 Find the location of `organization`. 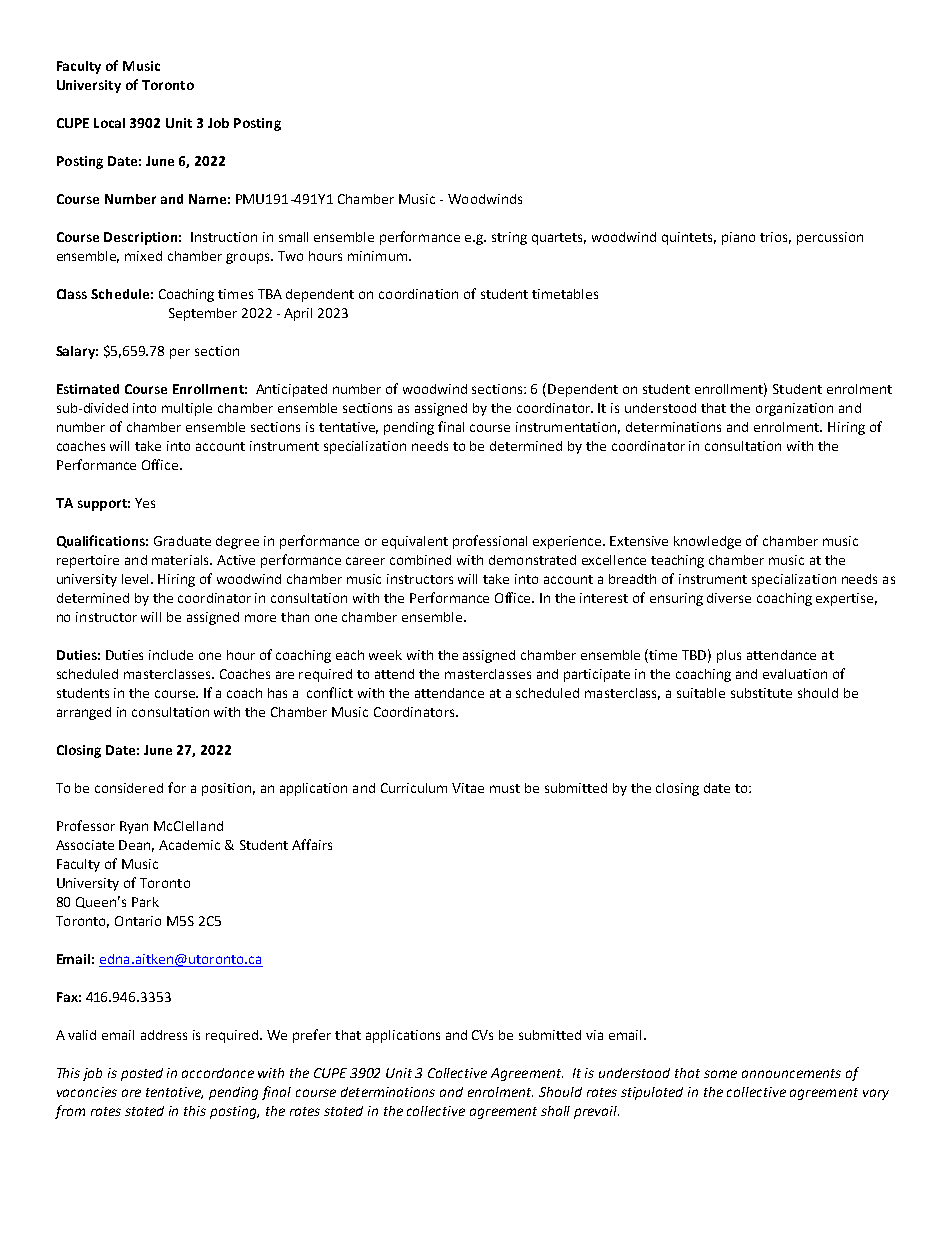

organization is located at coordinates (794, 409).
